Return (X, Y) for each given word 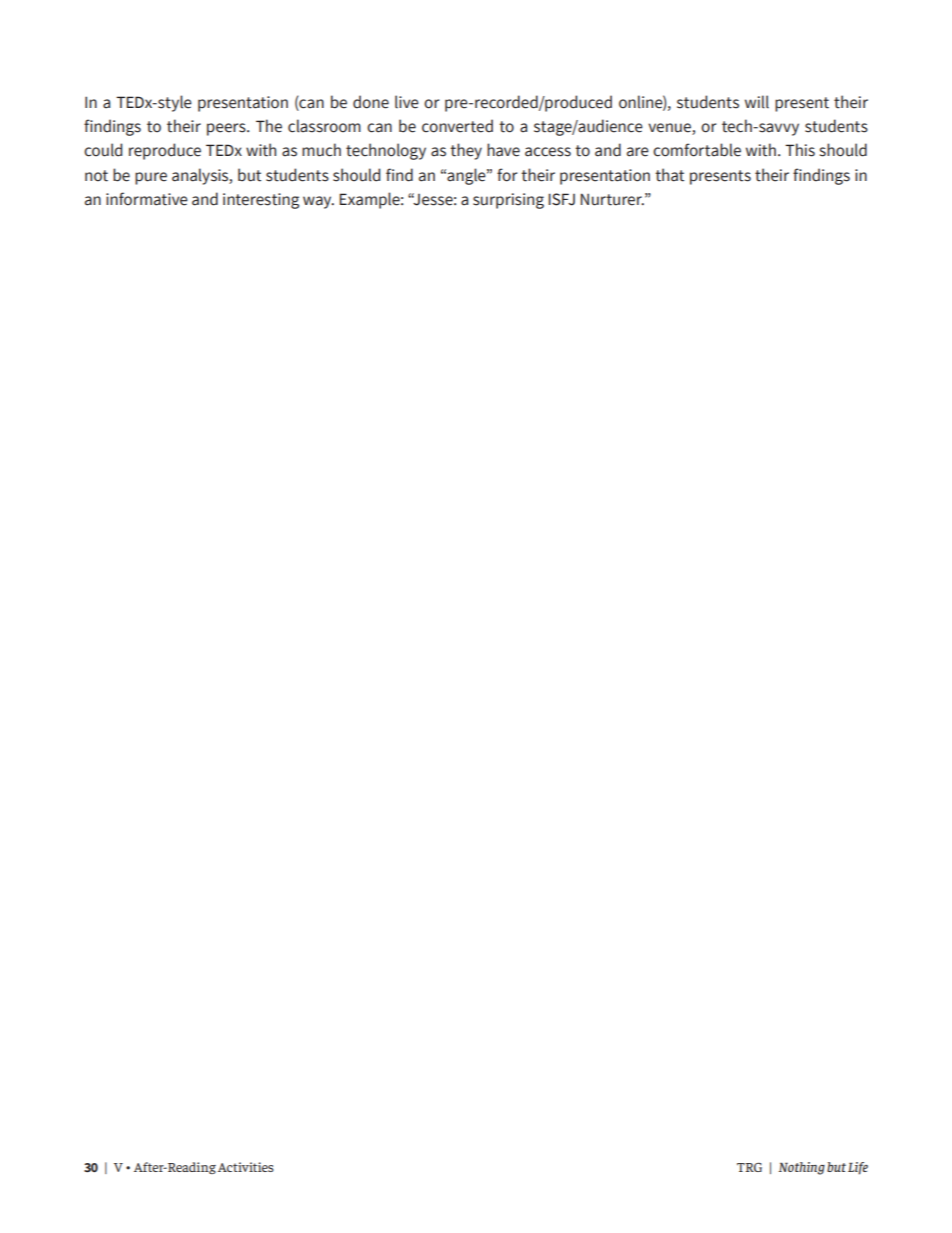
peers (227, 129)
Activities (246, 1167)
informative (147, 199)
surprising (508, 201)
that (669, 175)
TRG (749, 1167)
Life (858, 1168)
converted (457, 126)
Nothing (802, 1168)
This (800, 150)
